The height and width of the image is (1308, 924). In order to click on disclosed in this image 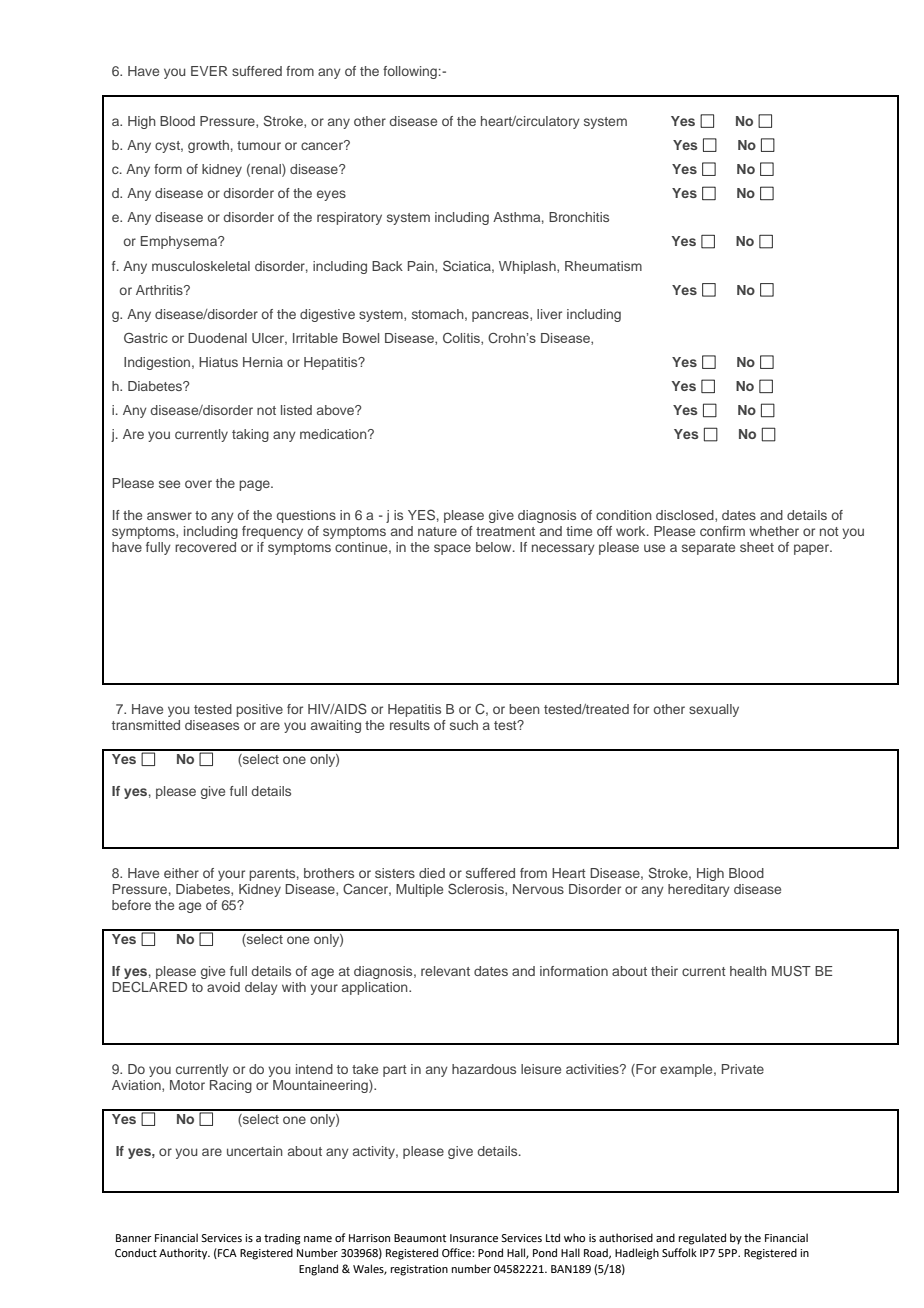, I will do `click(686, 516)`.
